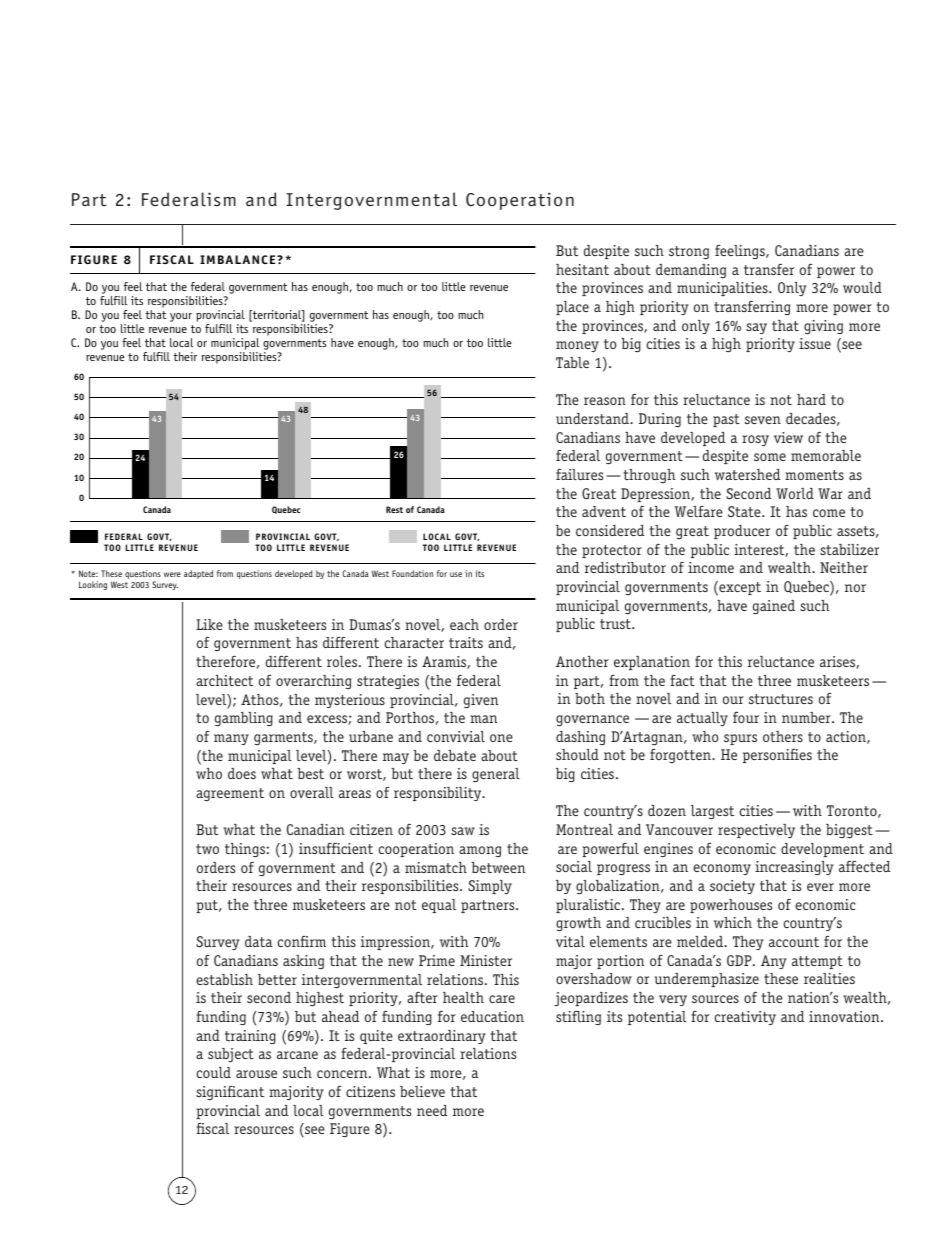  Describe the element at coordinates (463, 831) in the screenshot. I see `saw` at that location.
